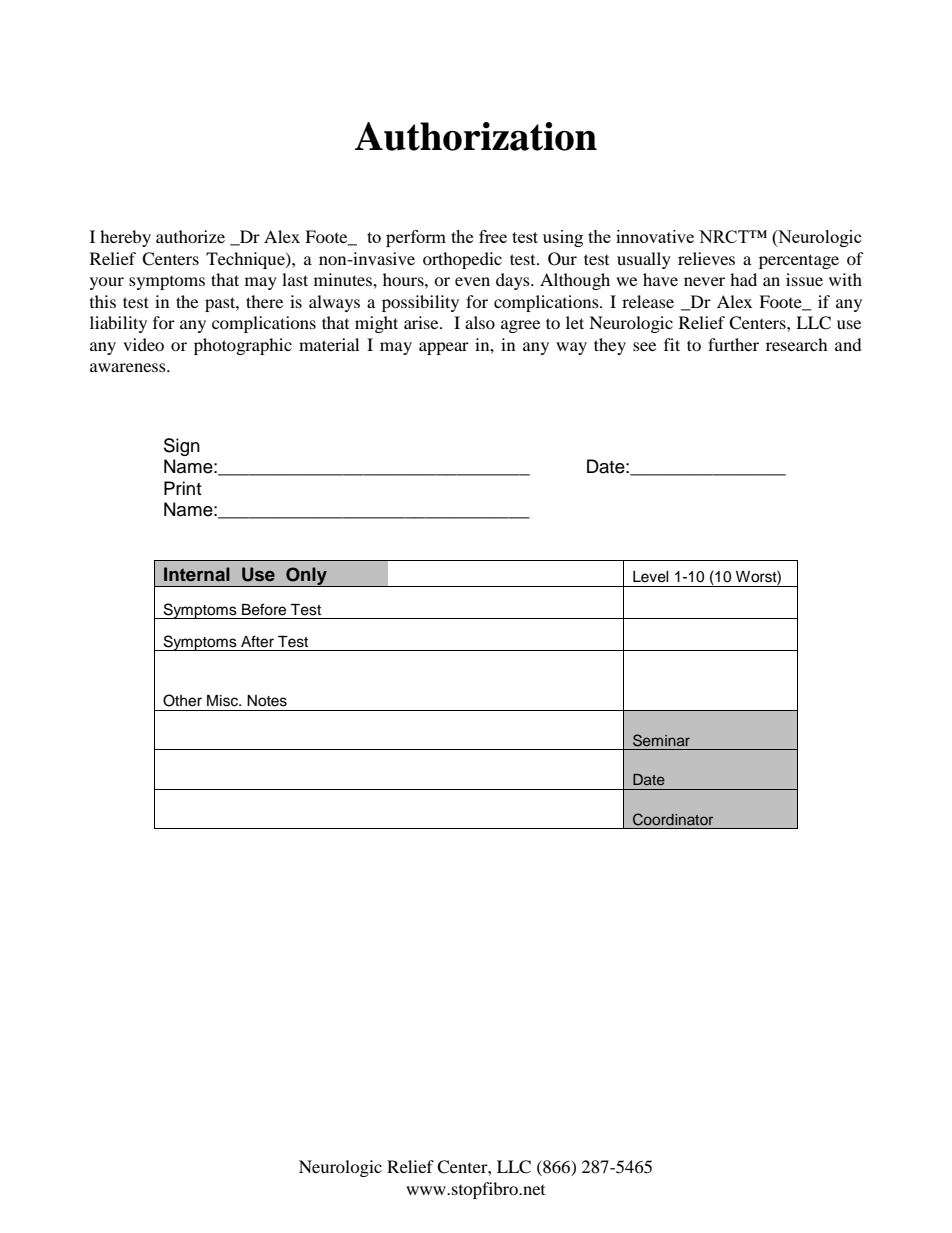 The height and width of the screenshot is (1233, 952). Describe the element at coordinates (182, 700) in the screenshot. I see `Other` at that location.
